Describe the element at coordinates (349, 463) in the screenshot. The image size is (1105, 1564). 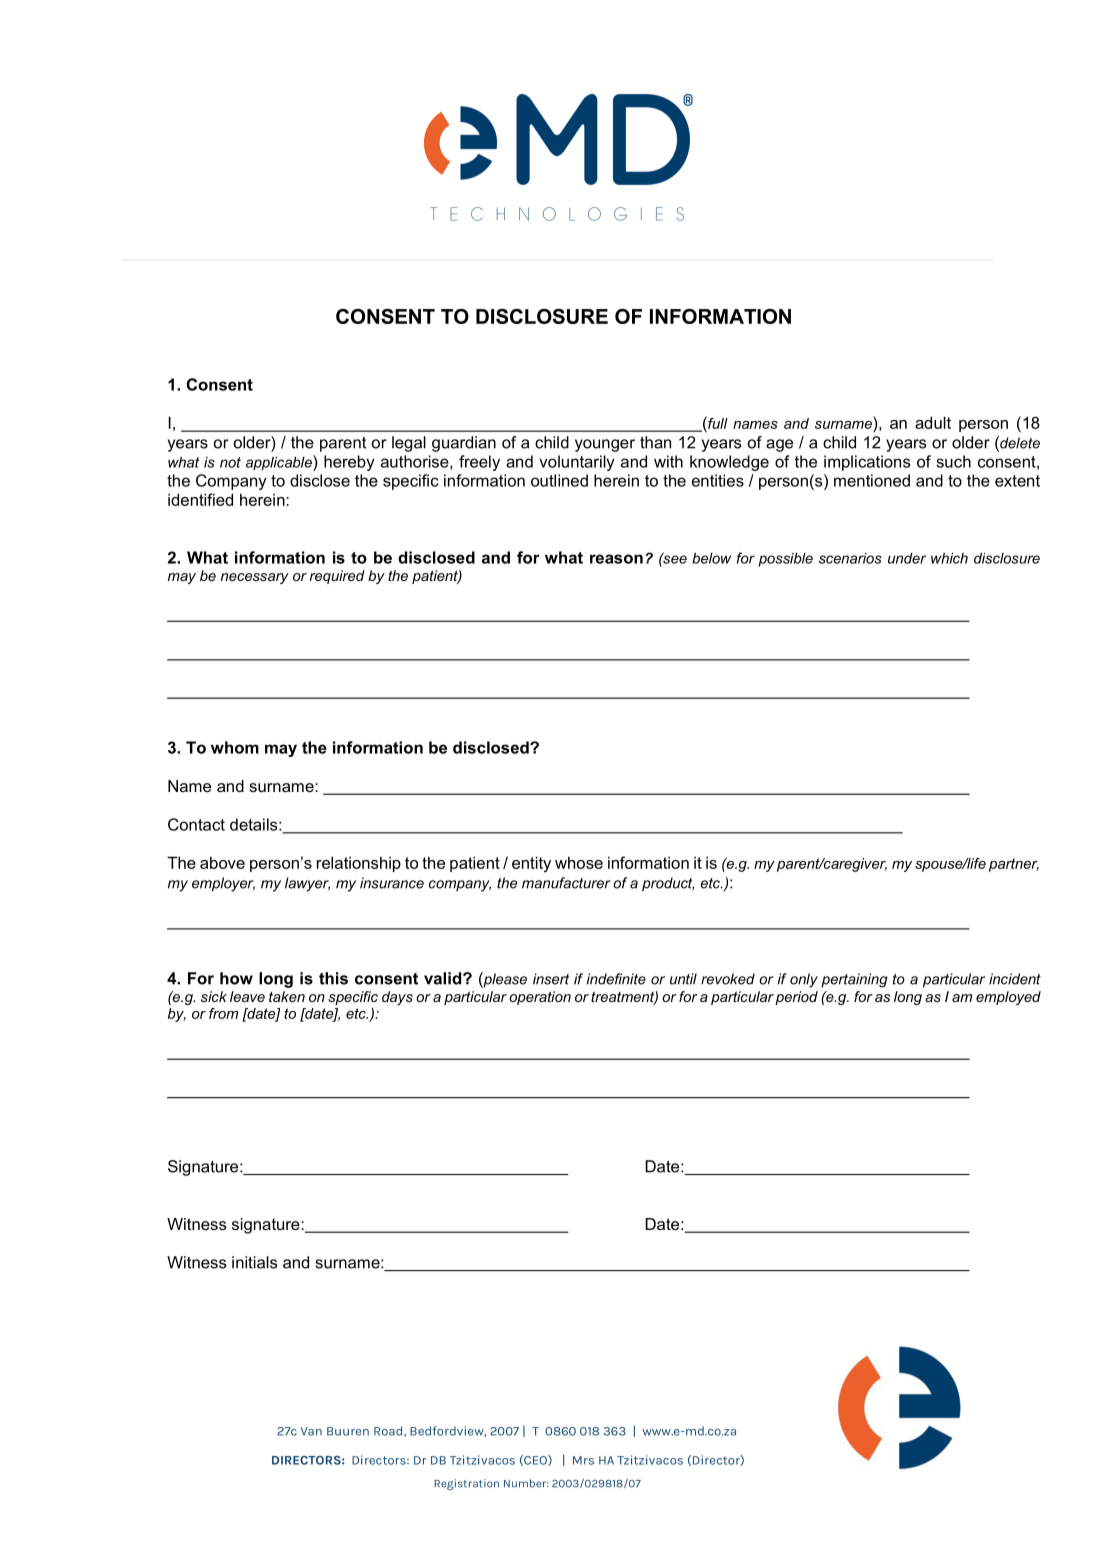
I see `hereby` at that location.
